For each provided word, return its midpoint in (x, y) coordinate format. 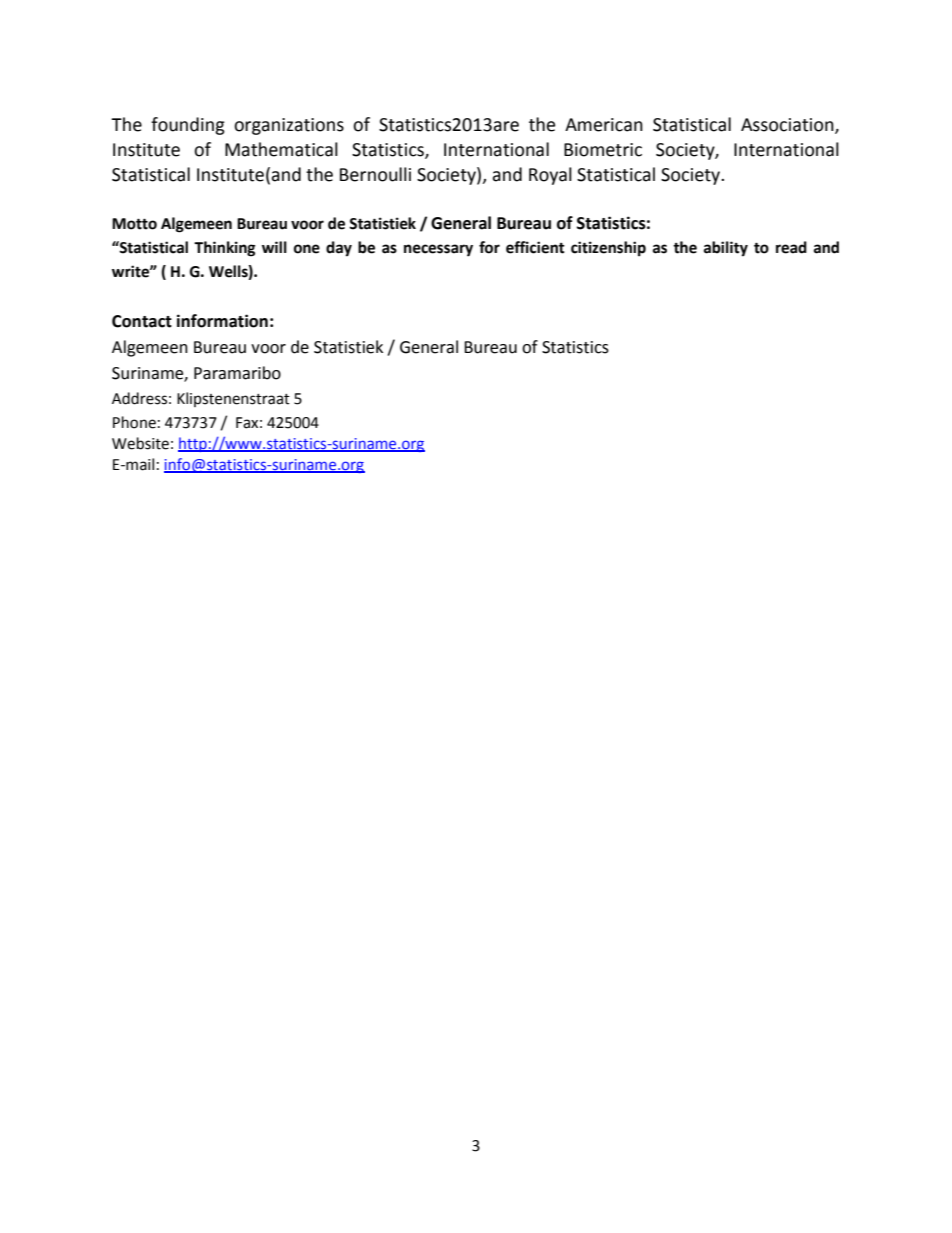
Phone (134, 422)
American (604, 125)
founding (188, 126)
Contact (142, 321)
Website (140, 443)
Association (788, 126)
